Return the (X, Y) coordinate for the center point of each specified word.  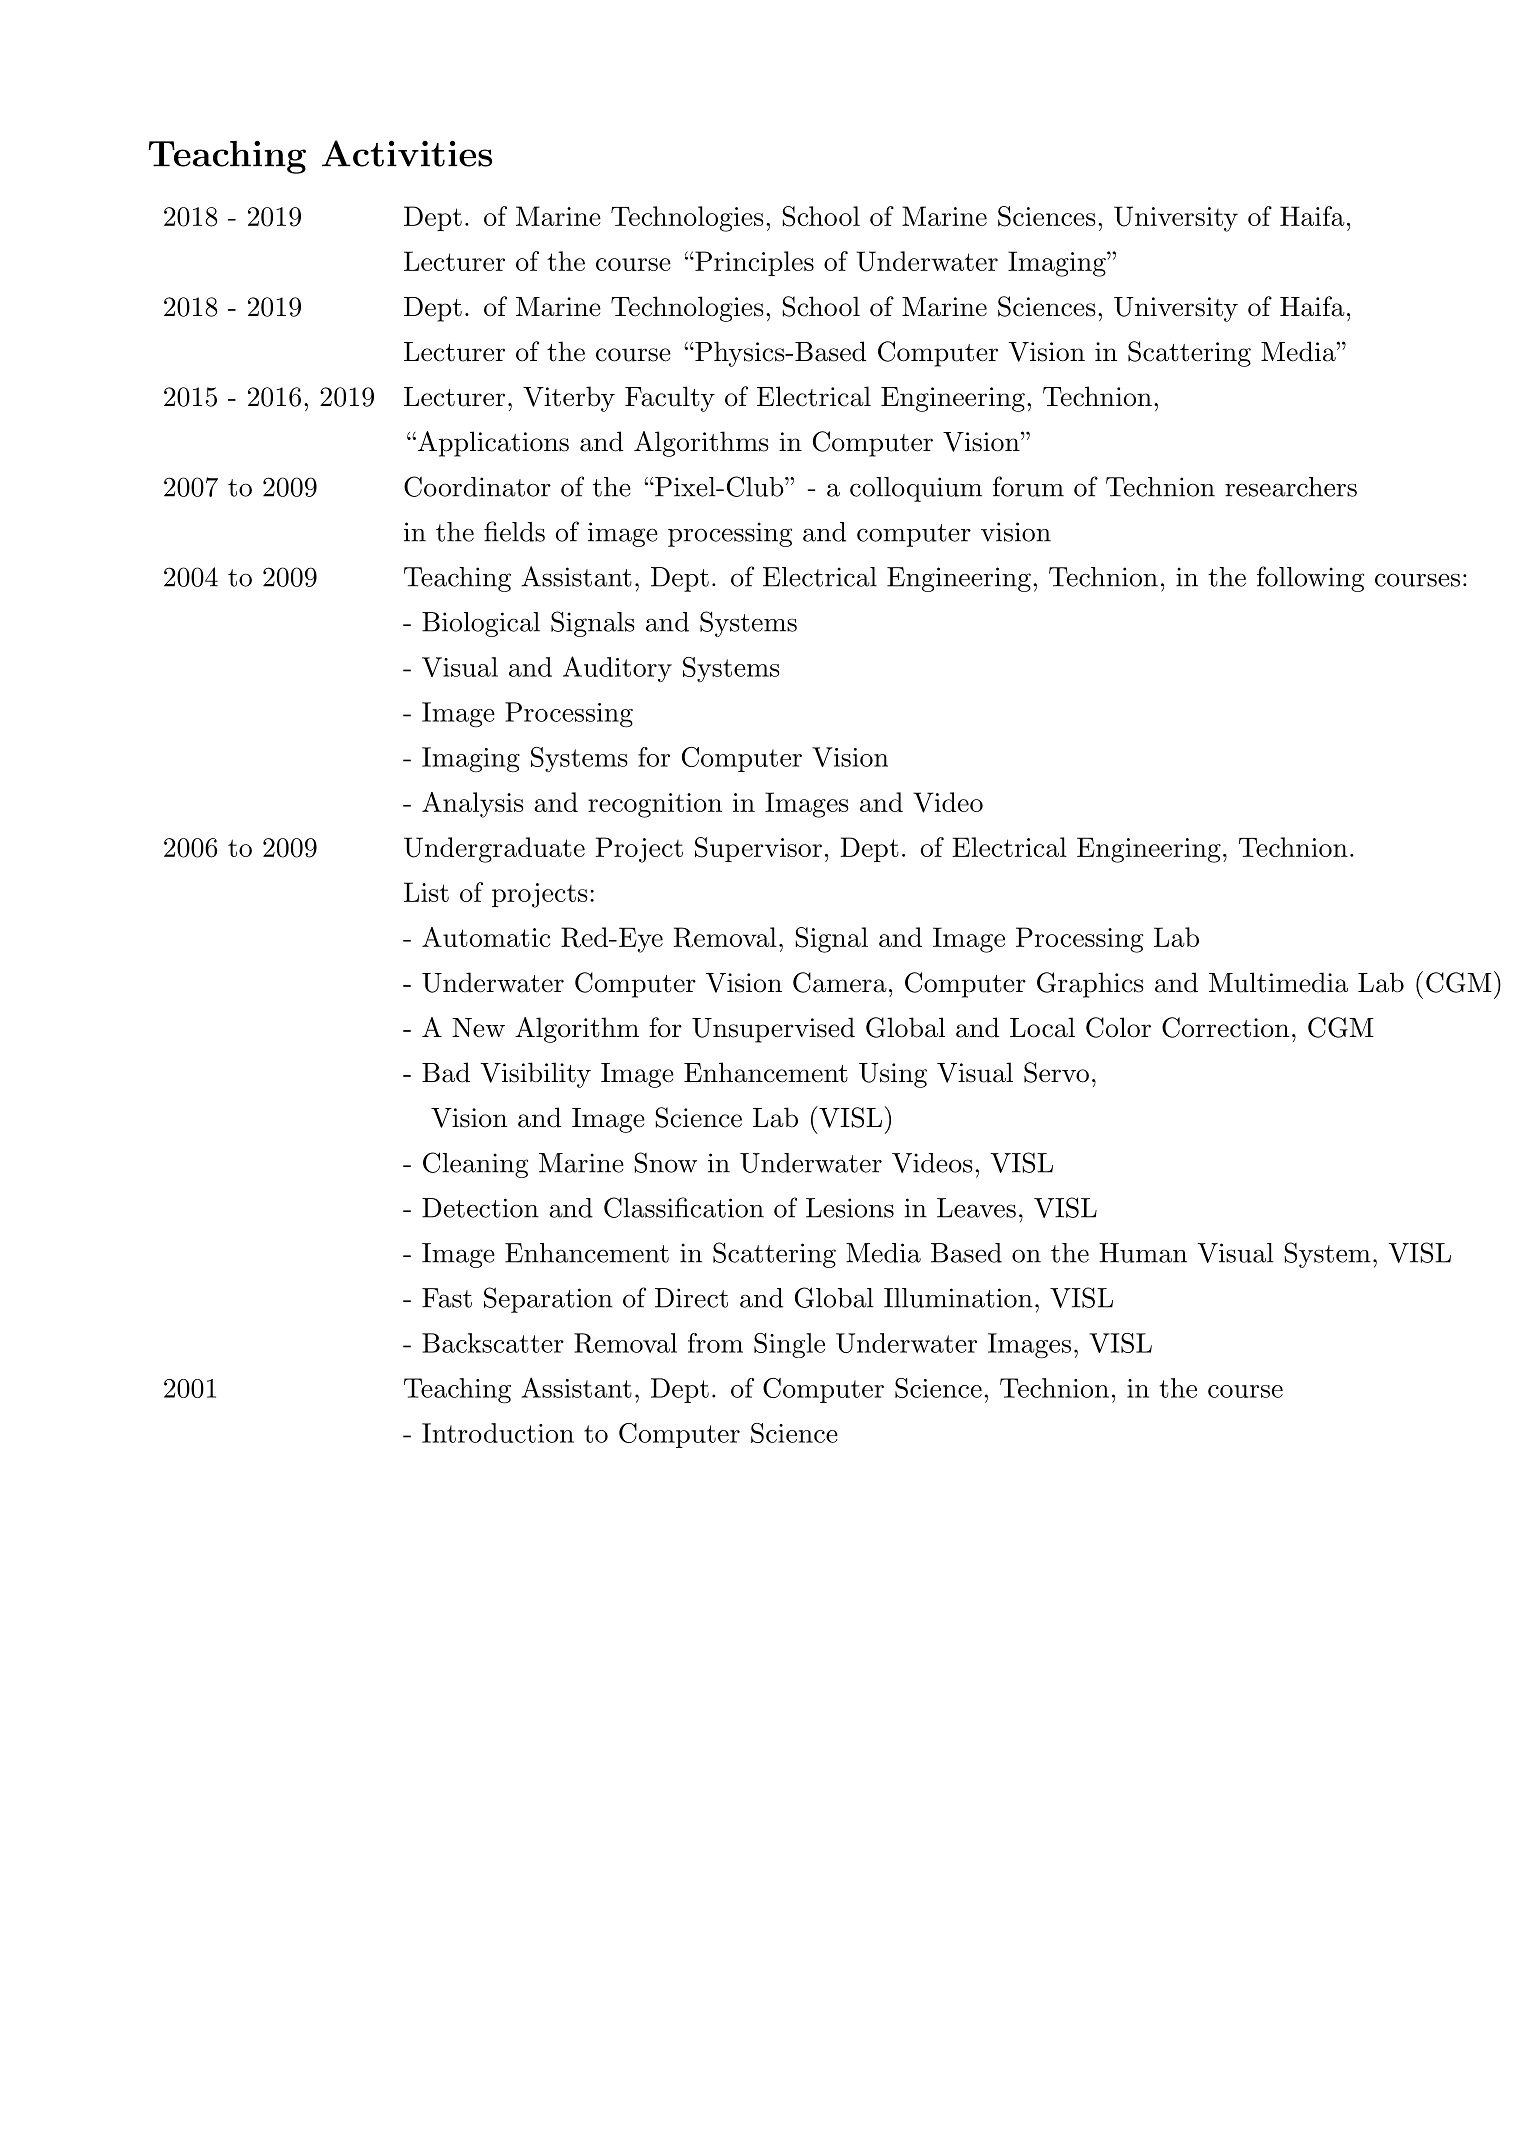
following (1310, 579)
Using (893, 1075)
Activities (407, 153)
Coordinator (477, 486)
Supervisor (758, 849)
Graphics (1090, 985)
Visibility (536, 1075)
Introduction (498, 1433)
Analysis (473, 805)
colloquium (916, 489)
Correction (1225, 1027)
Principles (753, 263)
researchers (1291, 487)
